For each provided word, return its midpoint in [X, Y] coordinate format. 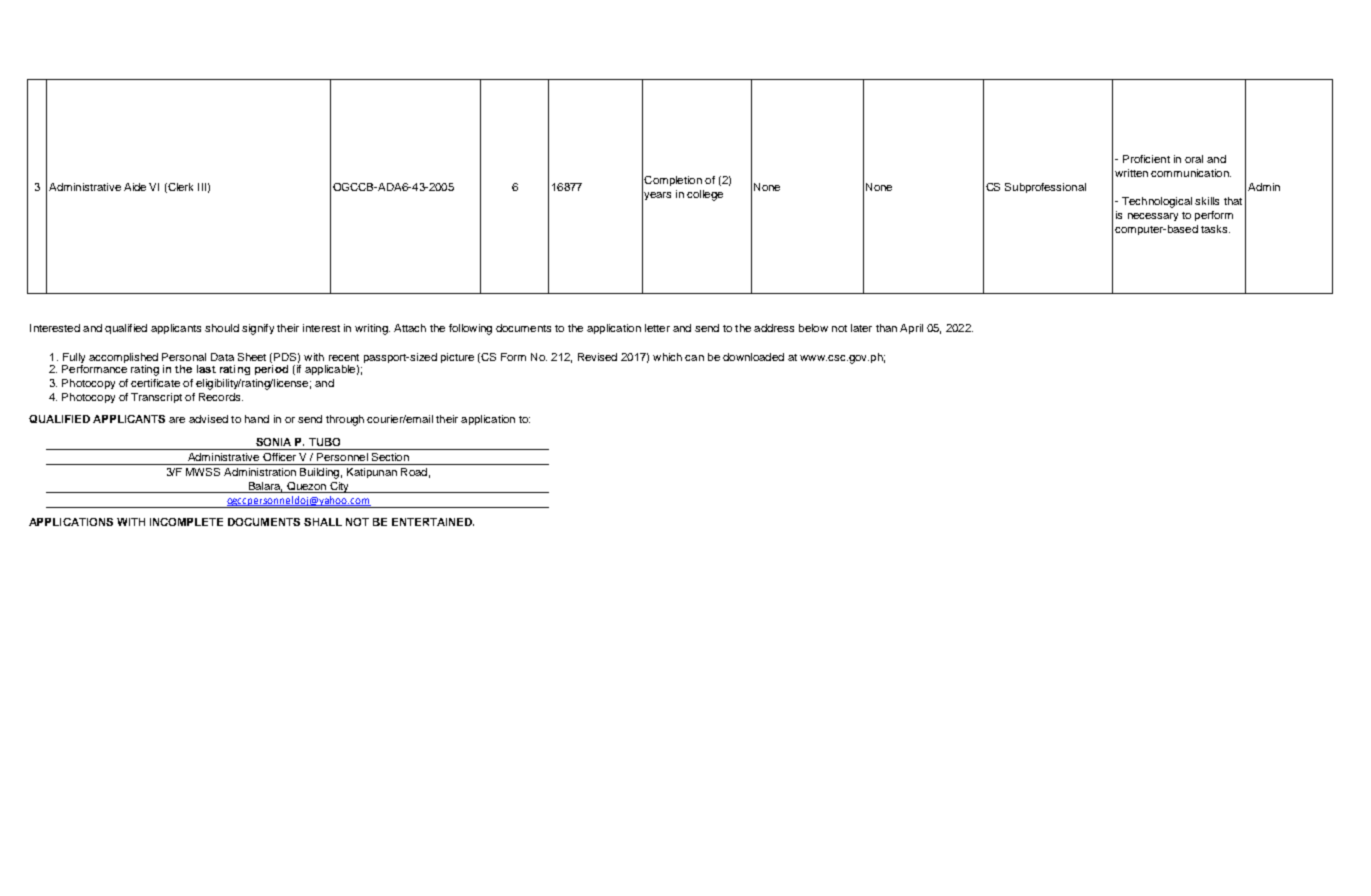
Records [221, 397]
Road [414, 472]
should [222, 328]
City [340, 487]
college [705, 195]
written [1131, 173]
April [911, 329]
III [202, 187]
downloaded [753, 357]
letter [657, 328]
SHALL [323, 522]
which [667, 357]
